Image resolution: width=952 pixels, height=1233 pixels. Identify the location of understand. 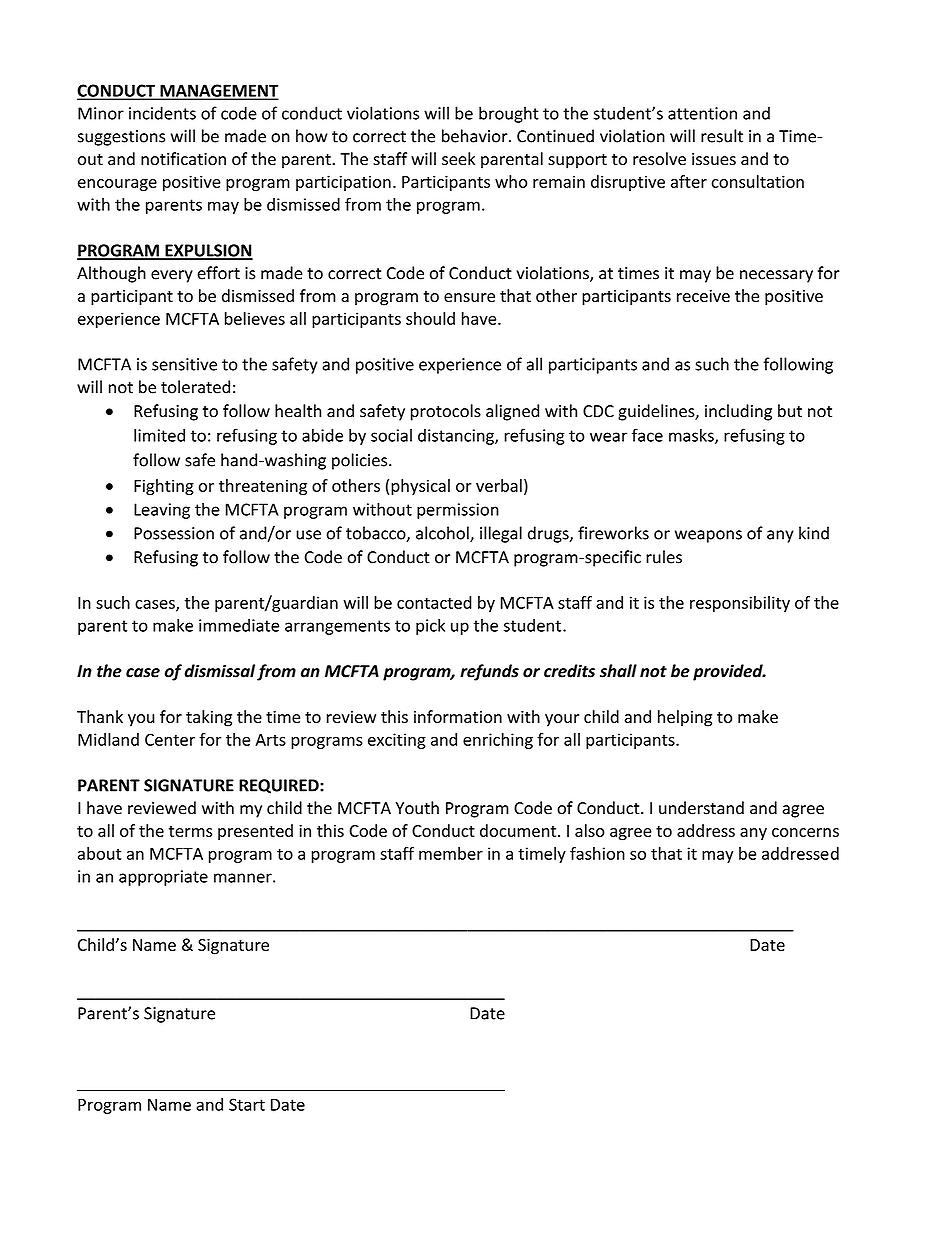
(701, 808).
